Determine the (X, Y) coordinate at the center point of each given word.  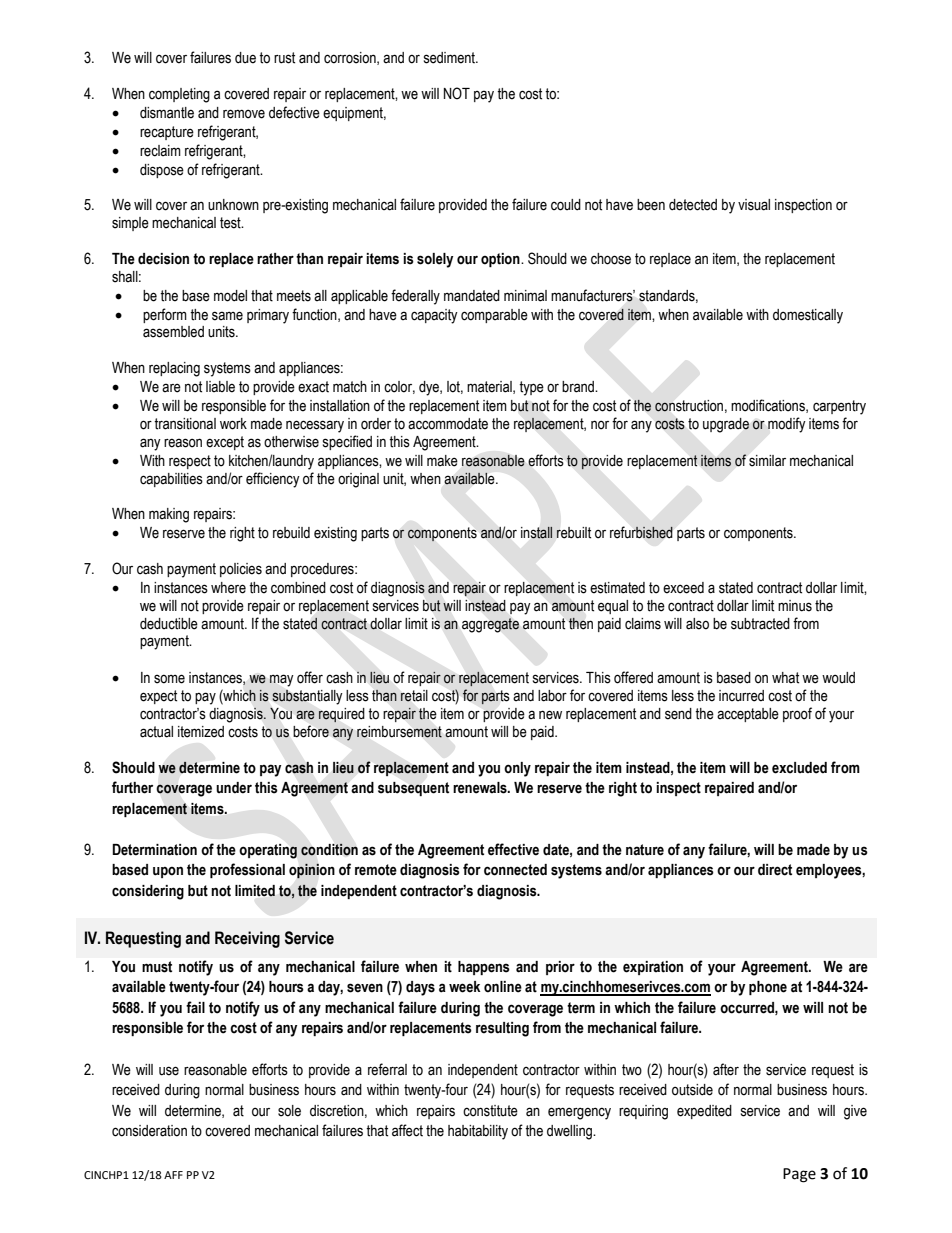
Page (799, 1175)
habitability (478, 1132)
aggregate (490, 625)
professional (247, 870)
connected (515, 870)
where (228, 588)
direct (775, 870)
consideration (149, 1131)
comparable (494, 316)
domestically (808, 316)
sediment (450, 58)
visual (754, 205)
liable (220, 387)
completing (179, 95)
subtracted (760, 624)
